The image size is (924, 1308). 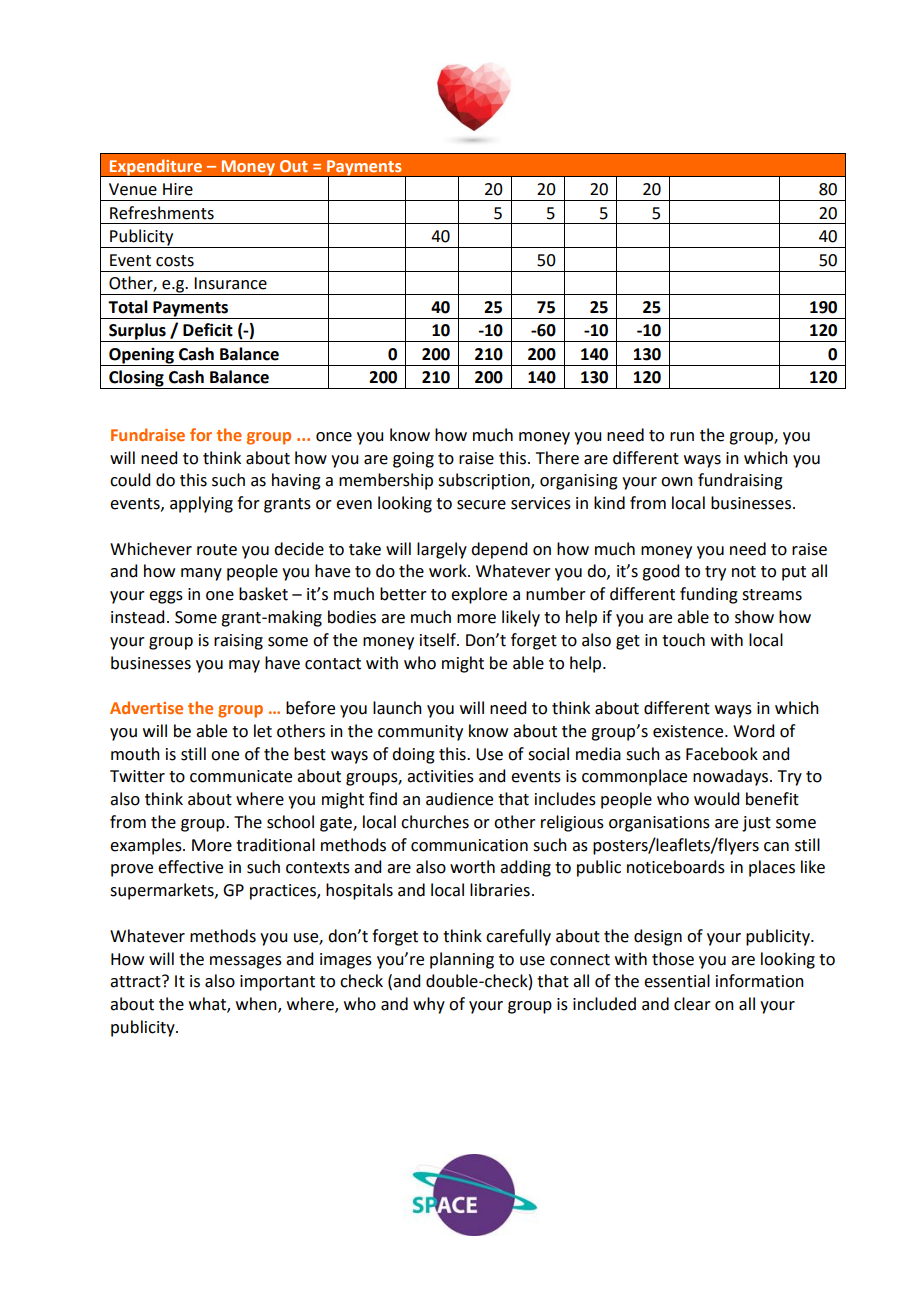 What do you see at coordinates (677, 981) in the document?
I see `essential` at bounding box center [677, 981].
